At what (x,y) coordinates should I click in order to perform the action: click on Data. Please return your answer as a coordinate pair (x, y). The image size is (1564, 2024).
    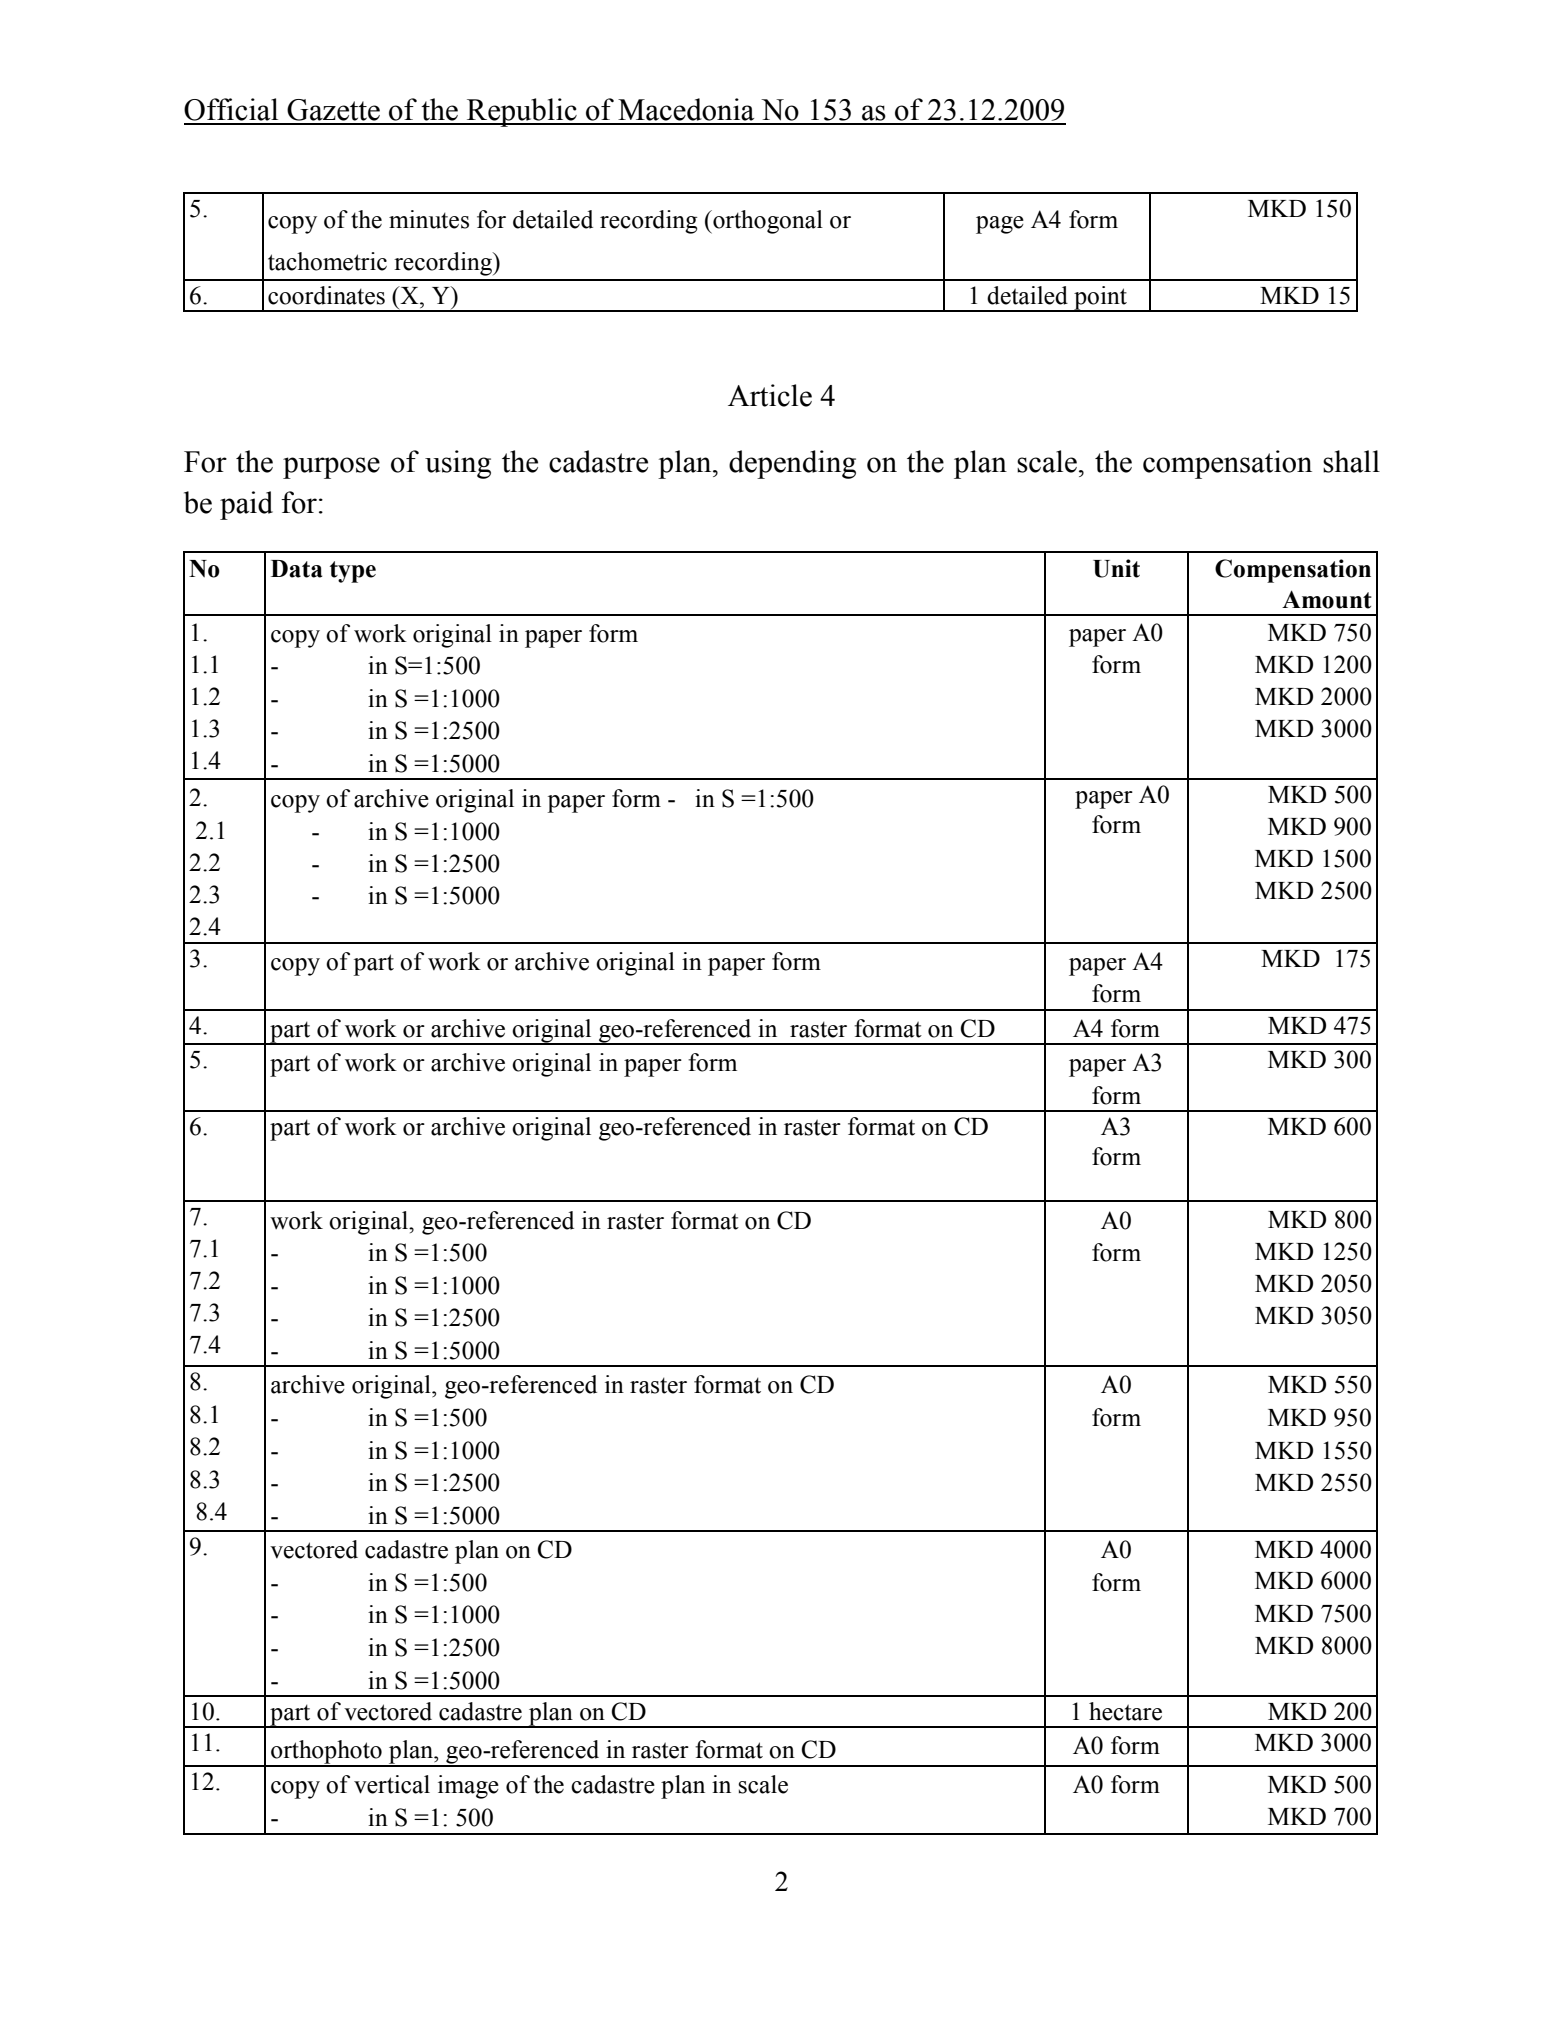
    Looking at the image, I should click on (296, 569).
